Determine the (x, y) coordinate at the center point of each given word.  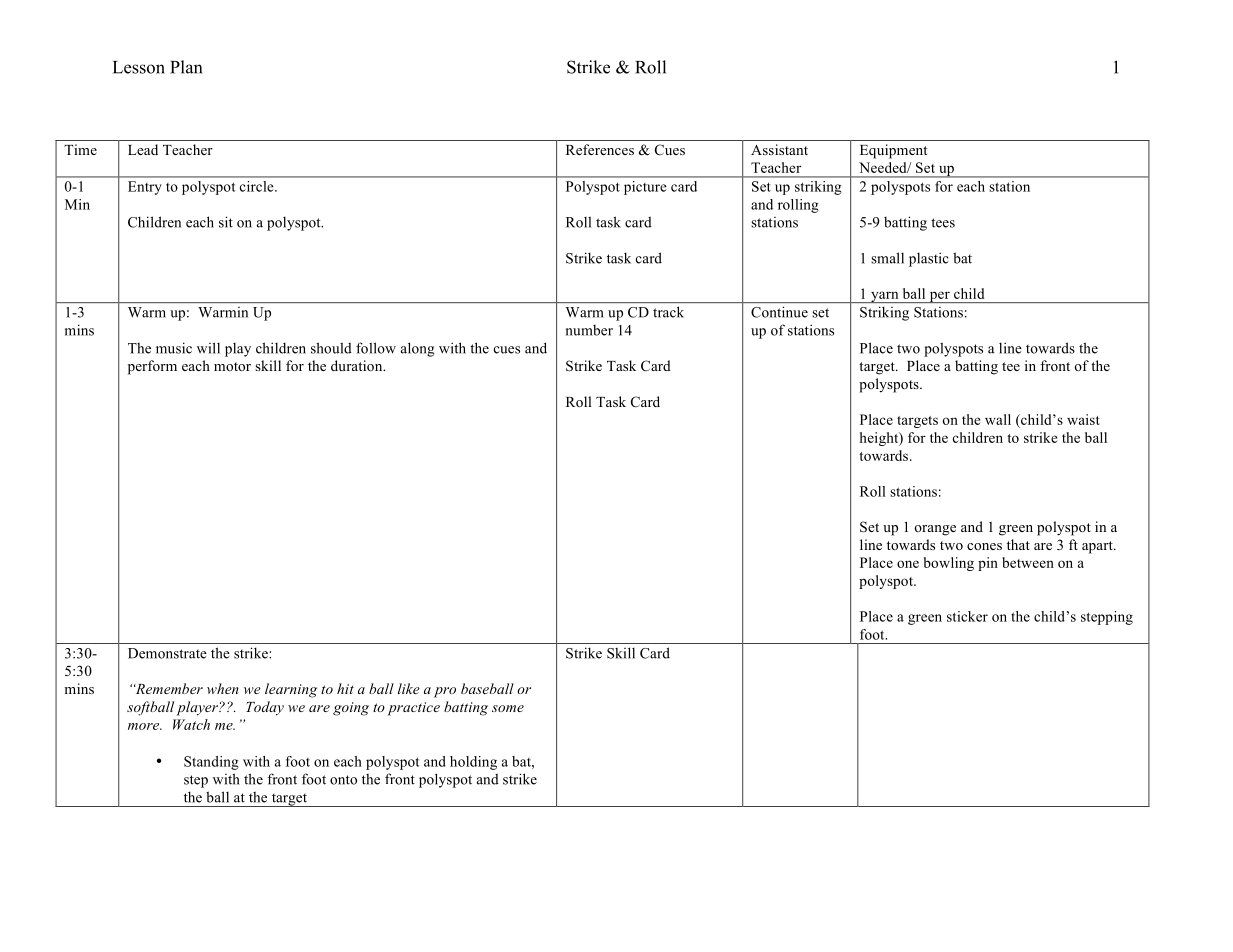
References (600, 149)
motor (232, 366)
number (589, 330)
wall (998, 419)
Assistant (779, 149)
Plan (186, 67)
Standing (211, 763)
